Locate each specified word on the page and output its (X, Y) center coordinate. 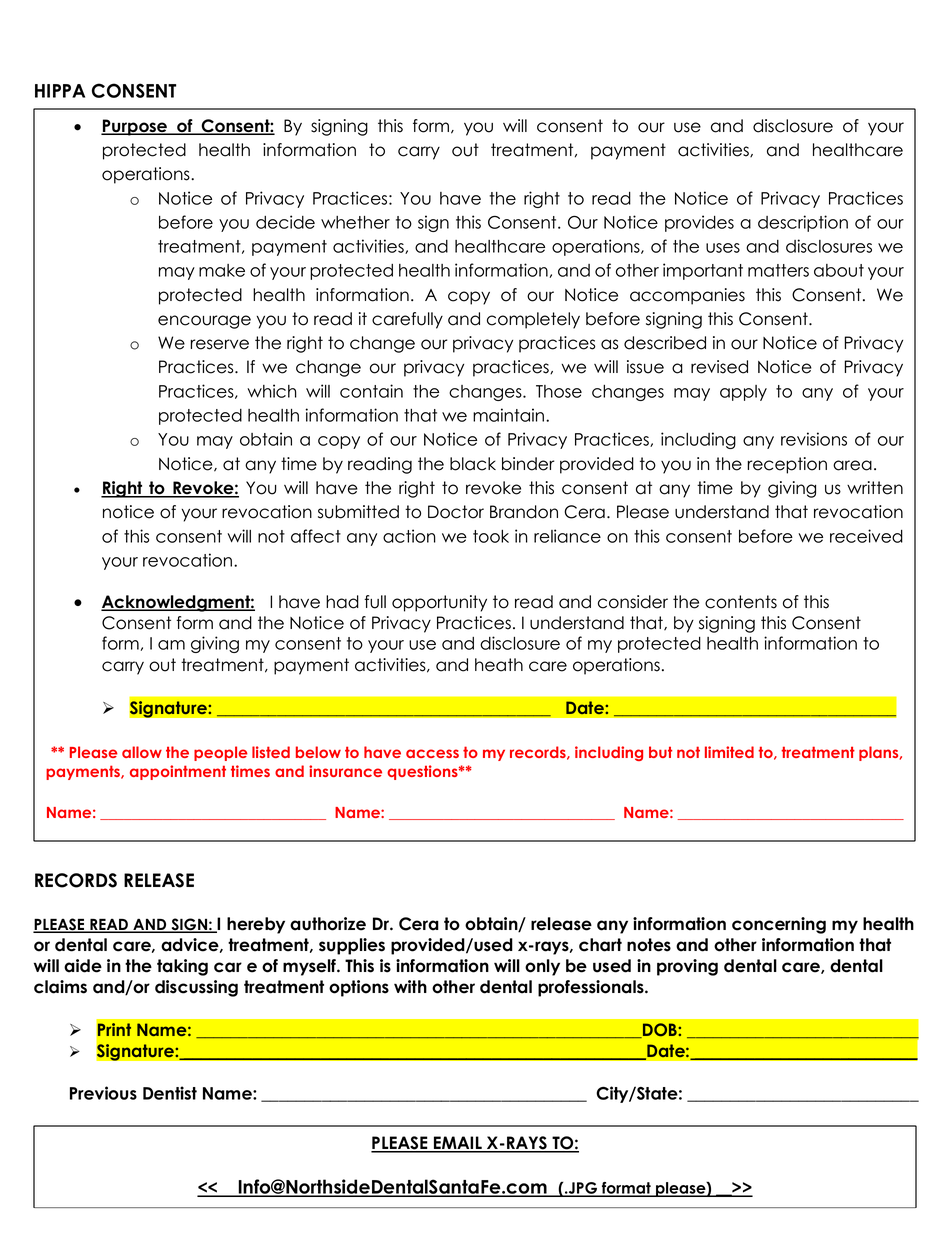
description (803, 223)
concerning (779, 925)
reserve (219, 344)
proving (687, 967)
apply (743, 393)
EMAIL (458, 1144)
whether (355, 222)
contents (741, 602)
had (342, 602)
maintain (508, 415)
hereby (256, 925)
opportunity (439, 603)
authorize (328, 924)
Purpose (135, 127)
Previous (103, 1093)
